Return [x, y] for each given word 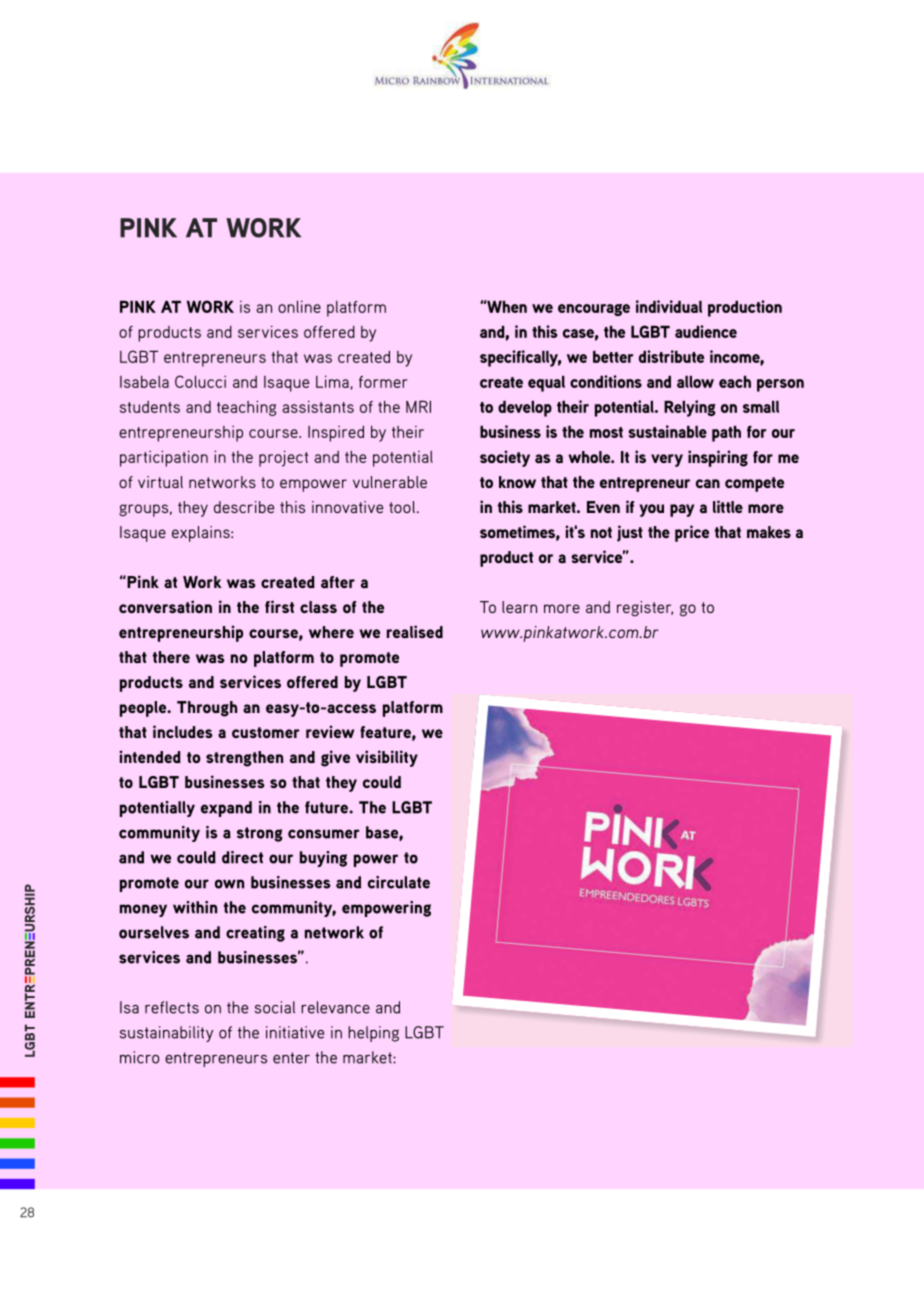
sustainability [166, 1034]
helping [373, 1034]
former [383, 382]
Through [207, 709]
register [645, 608]
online [299, 306]
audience [706, 331]
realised [415, 631]
